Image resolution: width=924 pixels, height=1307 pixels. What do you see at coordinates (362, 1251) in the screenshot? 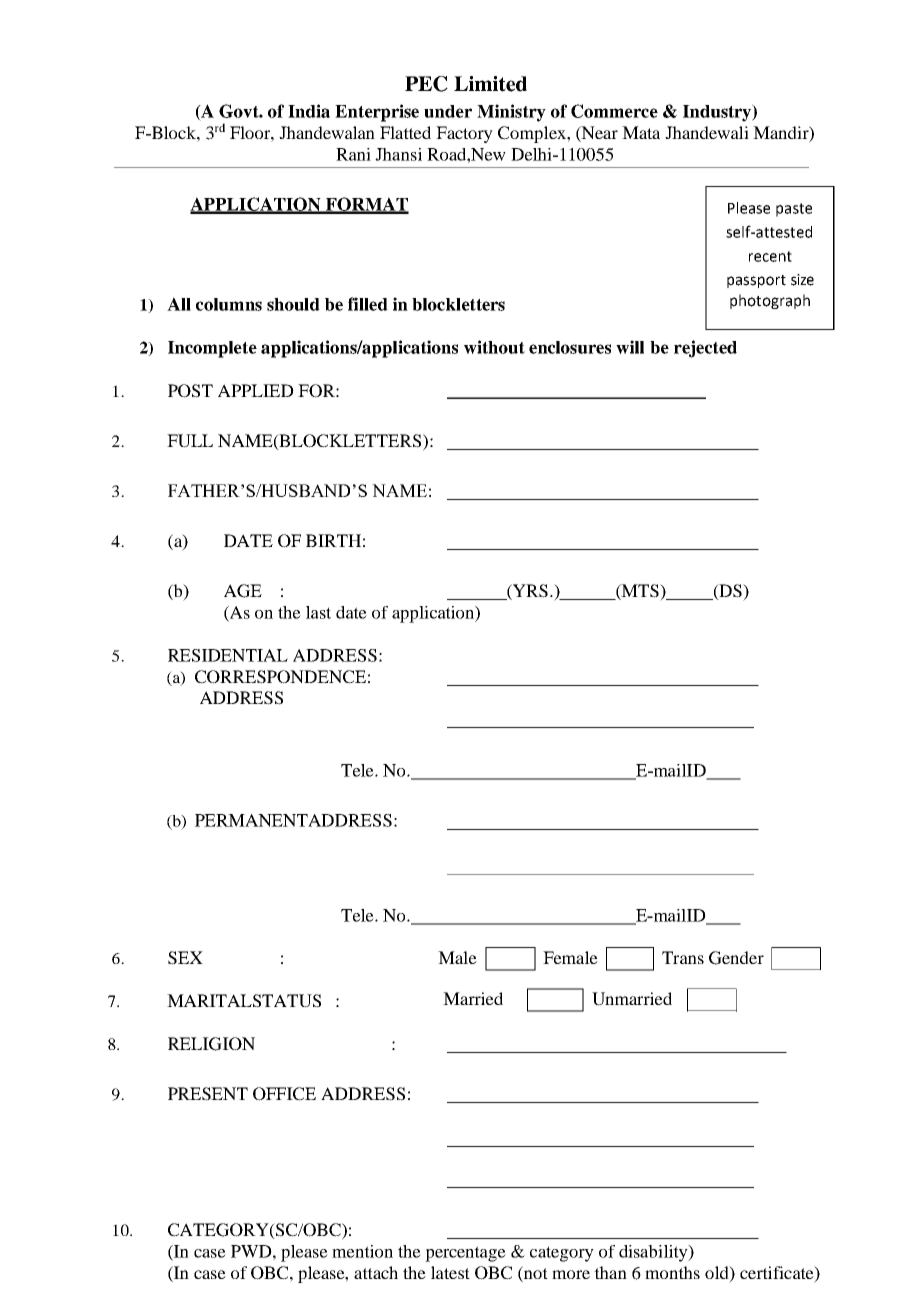
I see `mention` at bounding box center [362, 1251].
